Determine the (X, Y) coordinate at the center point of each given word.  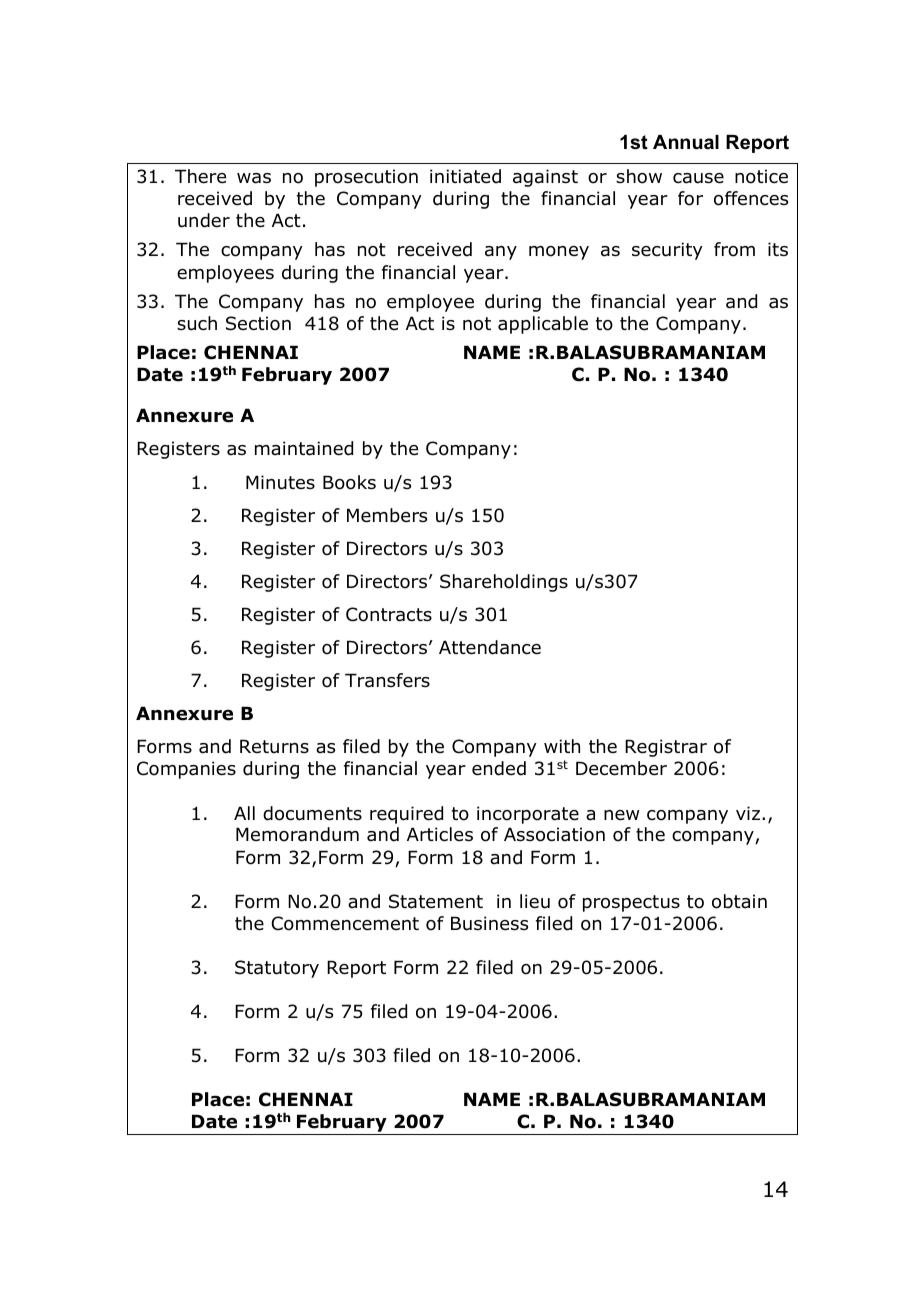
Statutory (277, 969)
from (734, 249)
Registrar (666, 748)
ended (499, 768)
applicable (543, 325)
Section (258, 323)
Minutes (280, 482)
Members (387, 515)
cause (698, 178)
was (254, 178)
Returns (274, 746)
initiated (465, 176)
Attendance (490, 647)
